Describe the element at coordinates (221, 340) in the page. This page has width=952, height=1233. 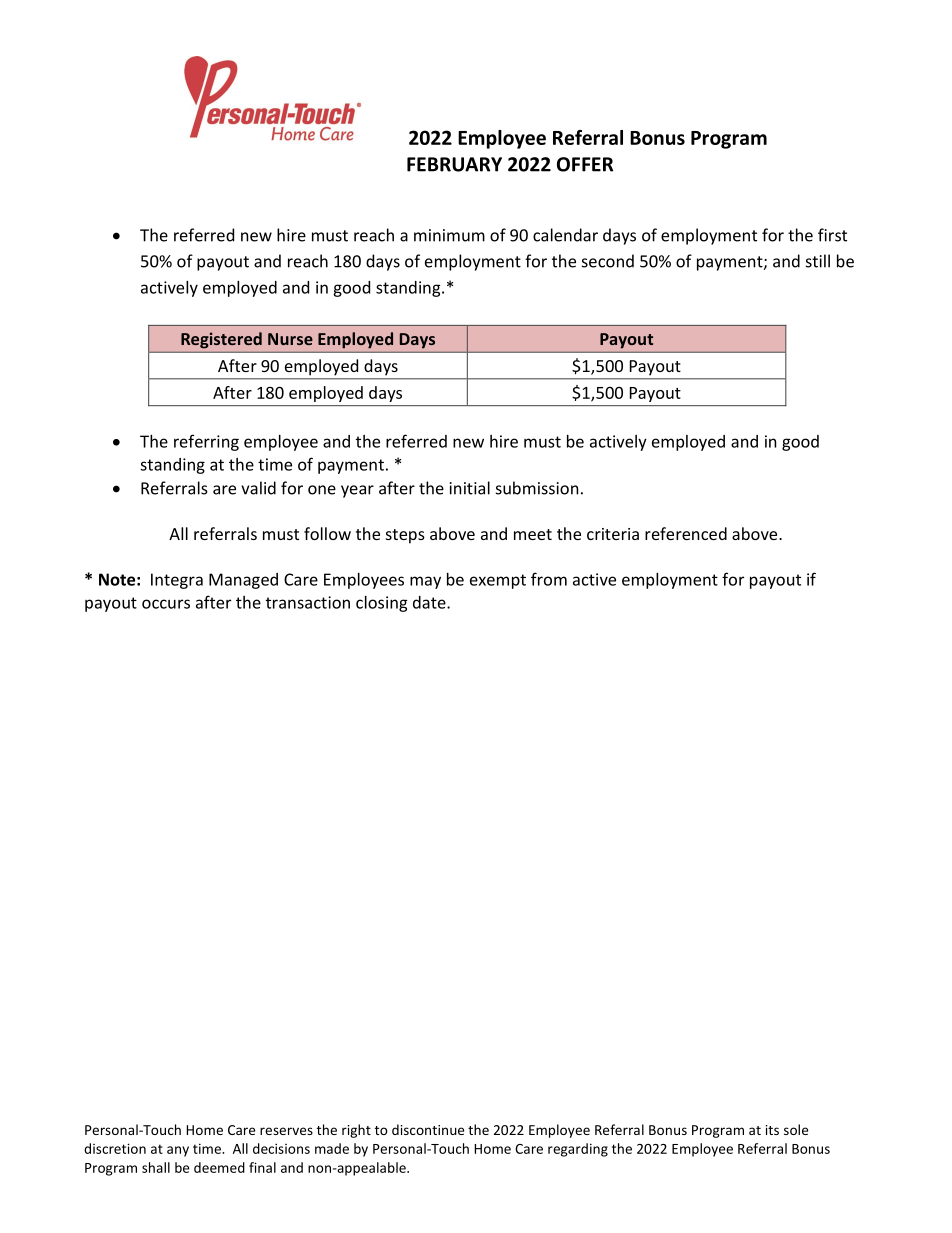
I see `Registered` at that location.
